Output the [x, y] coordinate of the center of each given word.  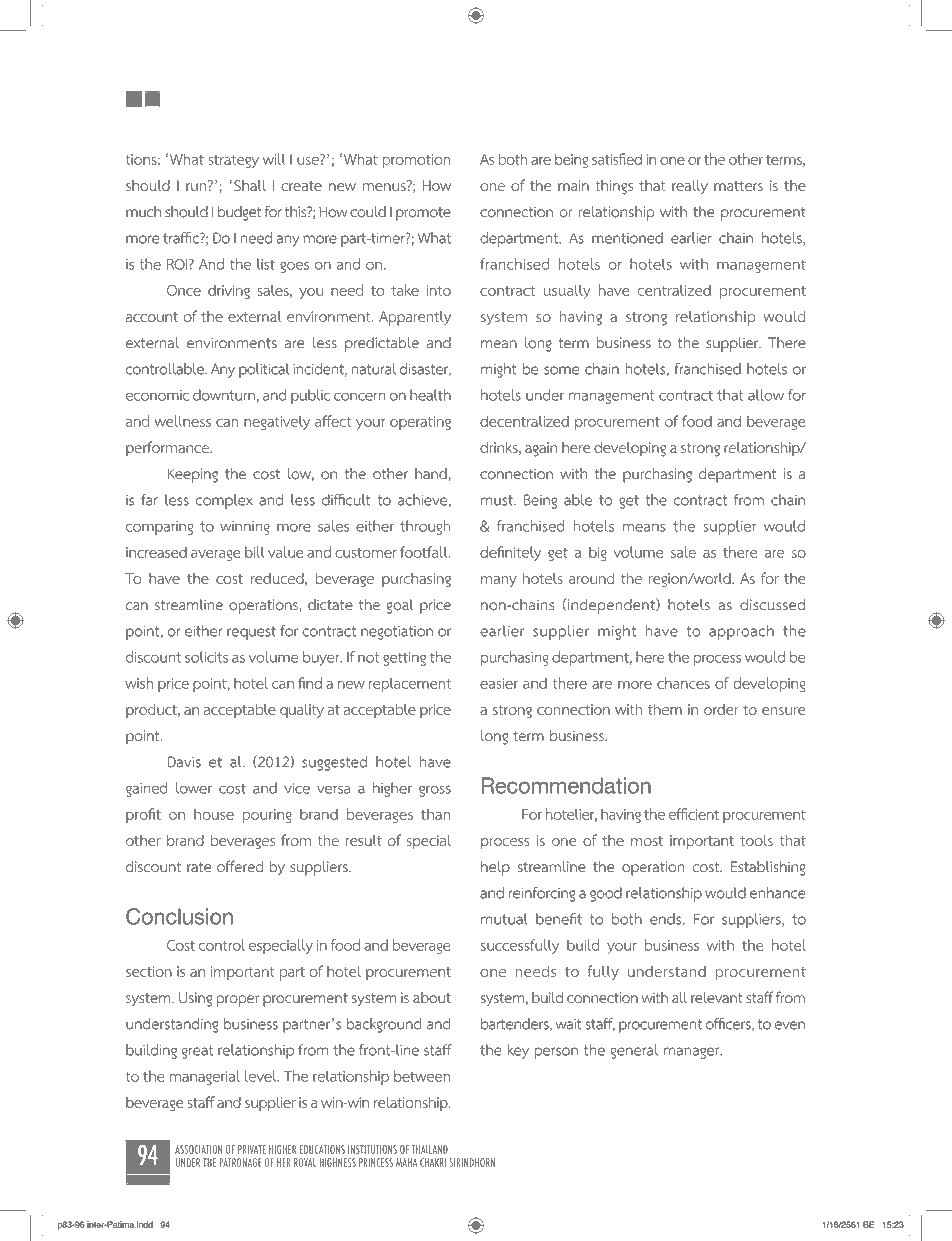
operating [420, 423]
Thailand [430, 1149]
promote [423, 214]
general [634, 1051]
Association [199, 1149]
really [690, 187]
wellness [183, 421]
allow [766, 395]
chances [683, 683]
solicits [206, 657]
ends [667, 919]
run [197, 186]
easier [499, 683]
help [495, 868]
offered [240, 866]
